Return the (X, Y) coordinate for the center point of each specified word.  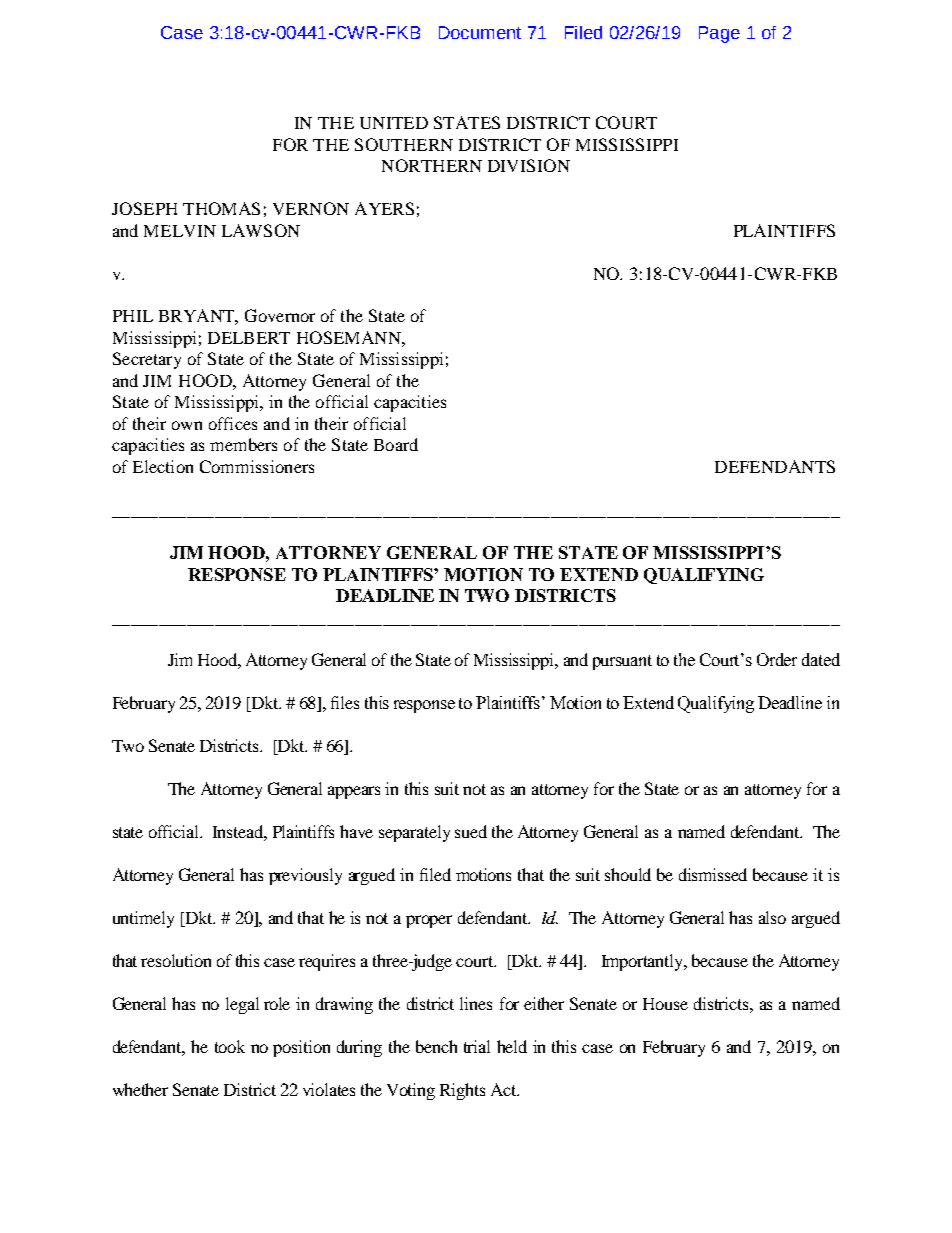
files (345, 702)
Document (480, 32)
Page (719, 34)
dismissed (713, 874)
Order (777, 659)
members (243, 444)
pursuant (622, 662)
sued (471, 831)
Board (396, 444)
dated (821, 659)
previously (305, 876)
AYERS (384, 208)
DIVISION (529, 165)
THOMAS (221, 208)
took (230, 1046)
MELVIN (180, 231)
